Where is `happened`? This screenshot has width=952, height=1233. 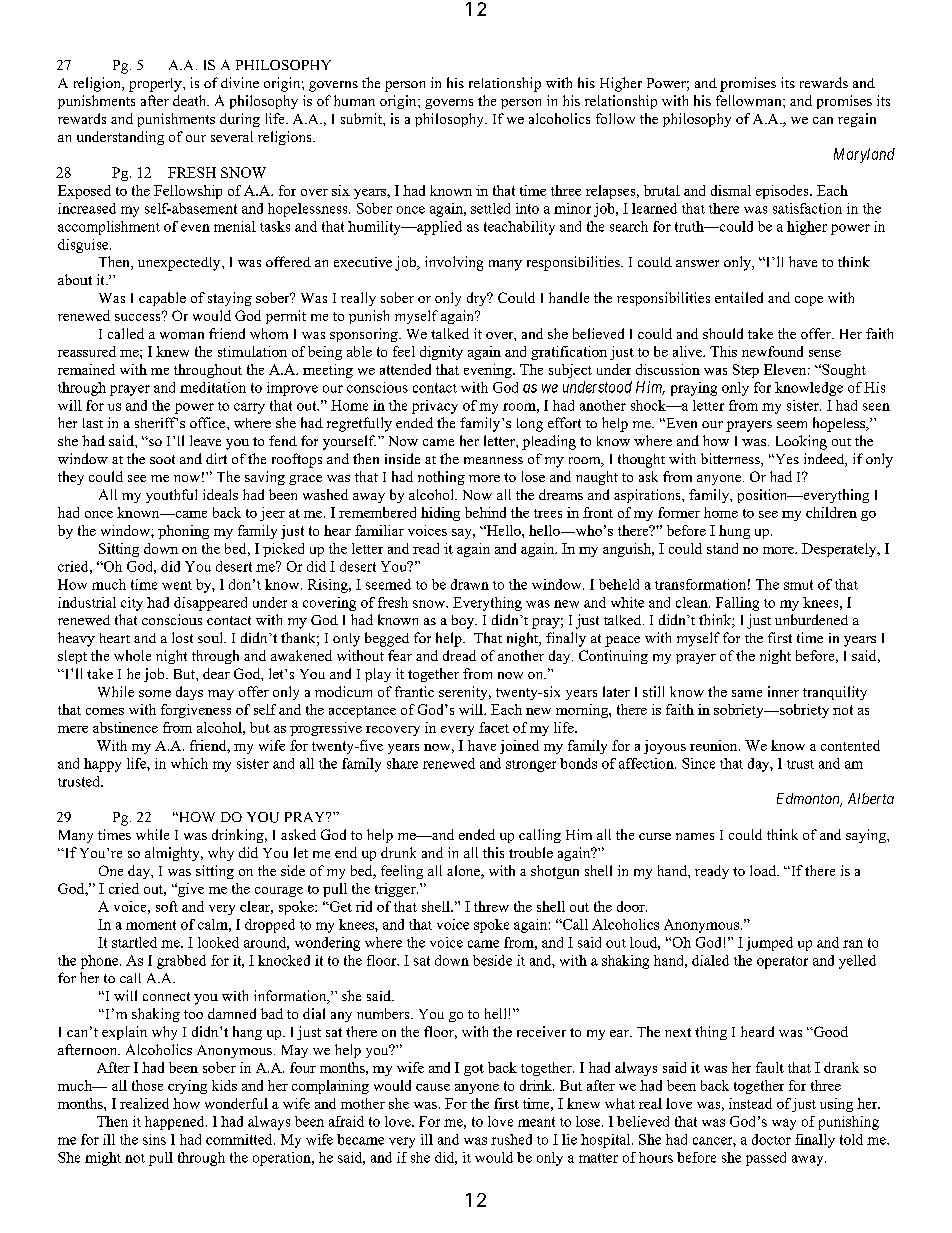
happened is located at coordinates (176, 1123).
